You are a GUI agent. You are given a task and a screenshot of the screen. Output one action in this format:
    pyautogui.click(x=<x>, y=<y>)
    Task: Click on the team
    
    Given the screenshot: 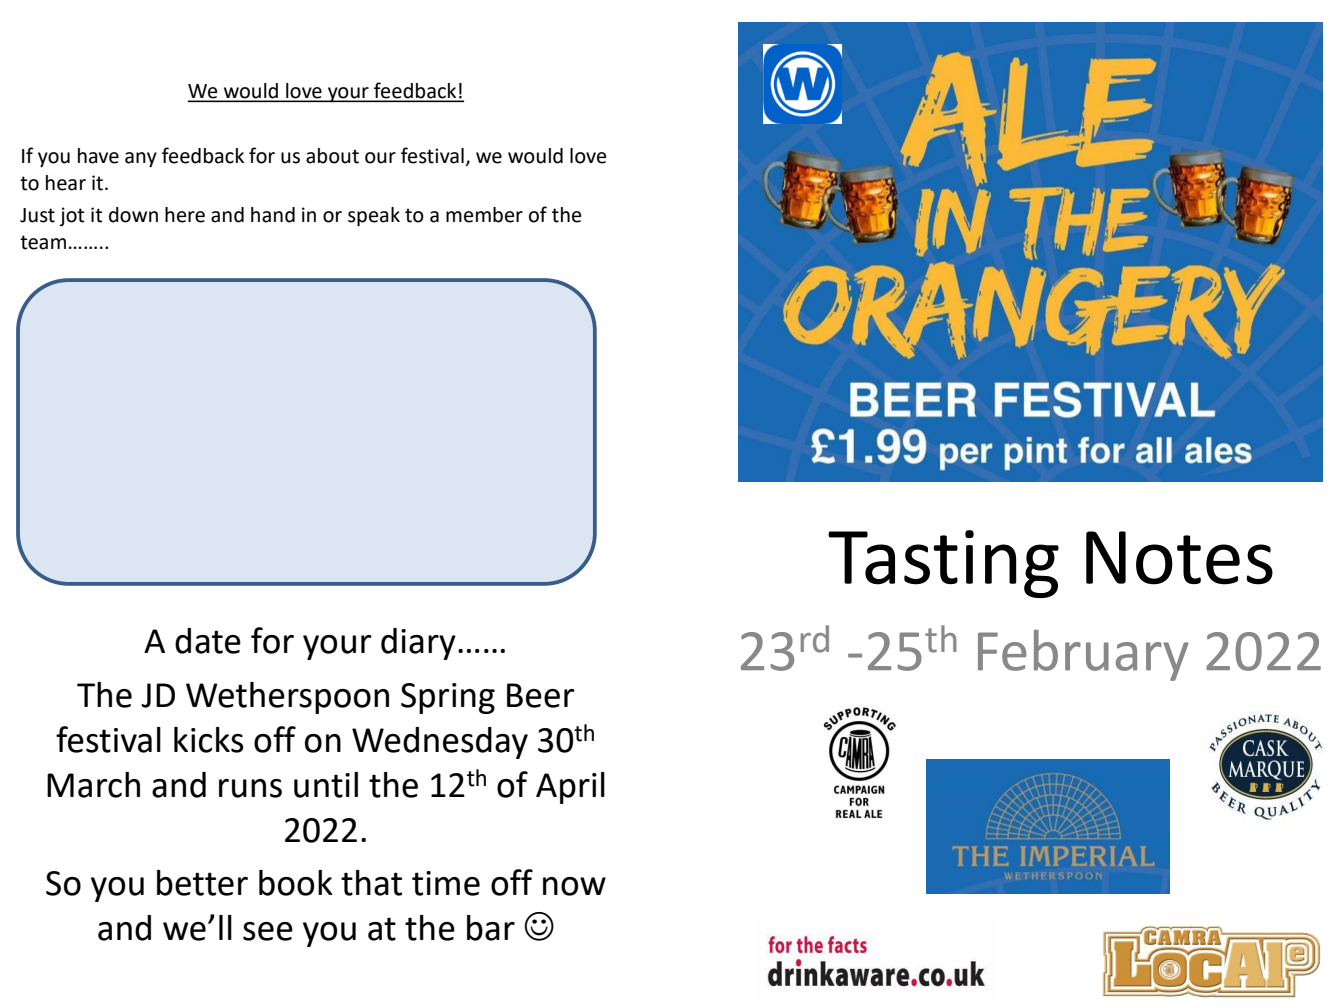 What is the action you would take?
    pyautogui.click(x=43, y=242)
